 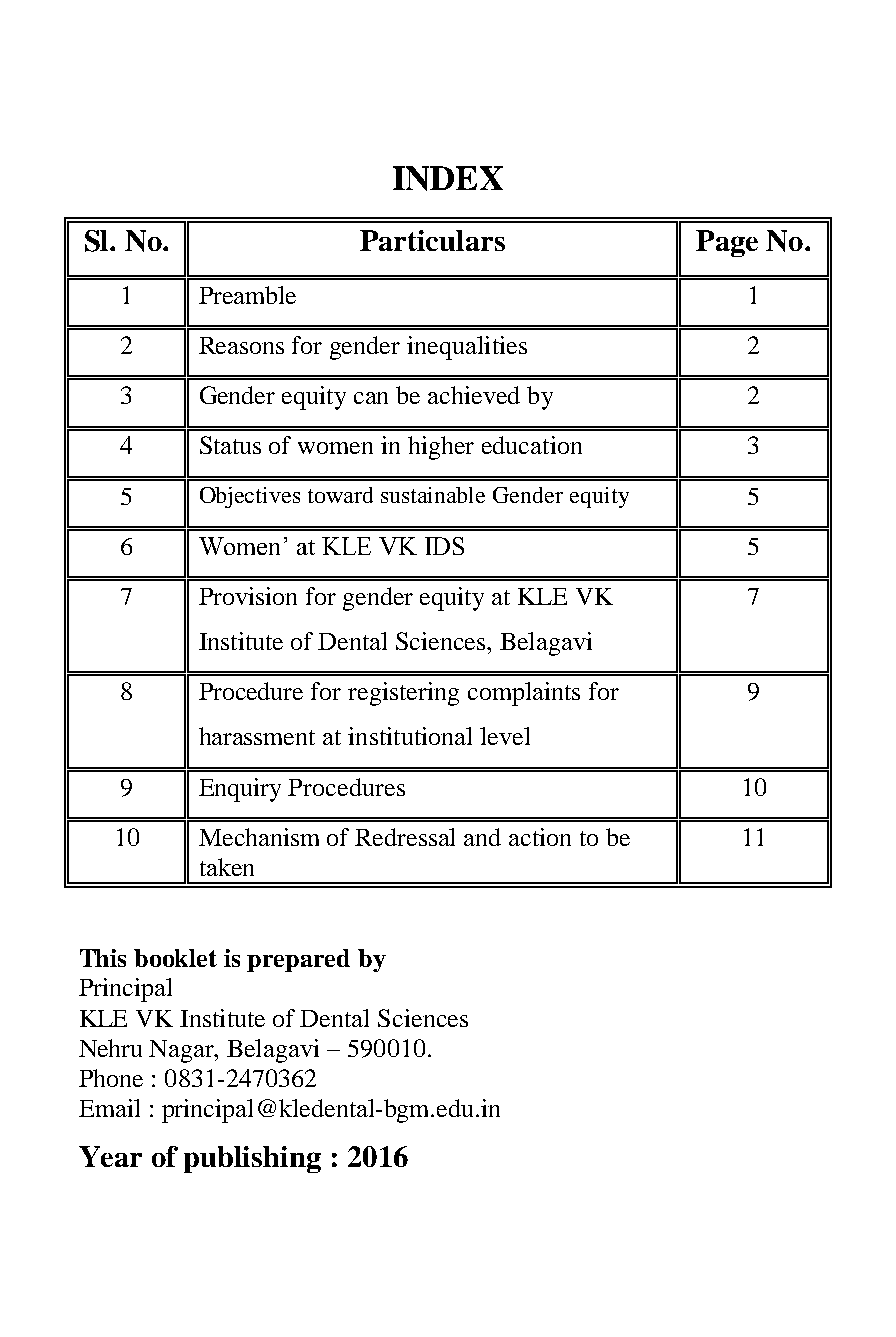 I want to click on registering, so click(x=403, y=694).
